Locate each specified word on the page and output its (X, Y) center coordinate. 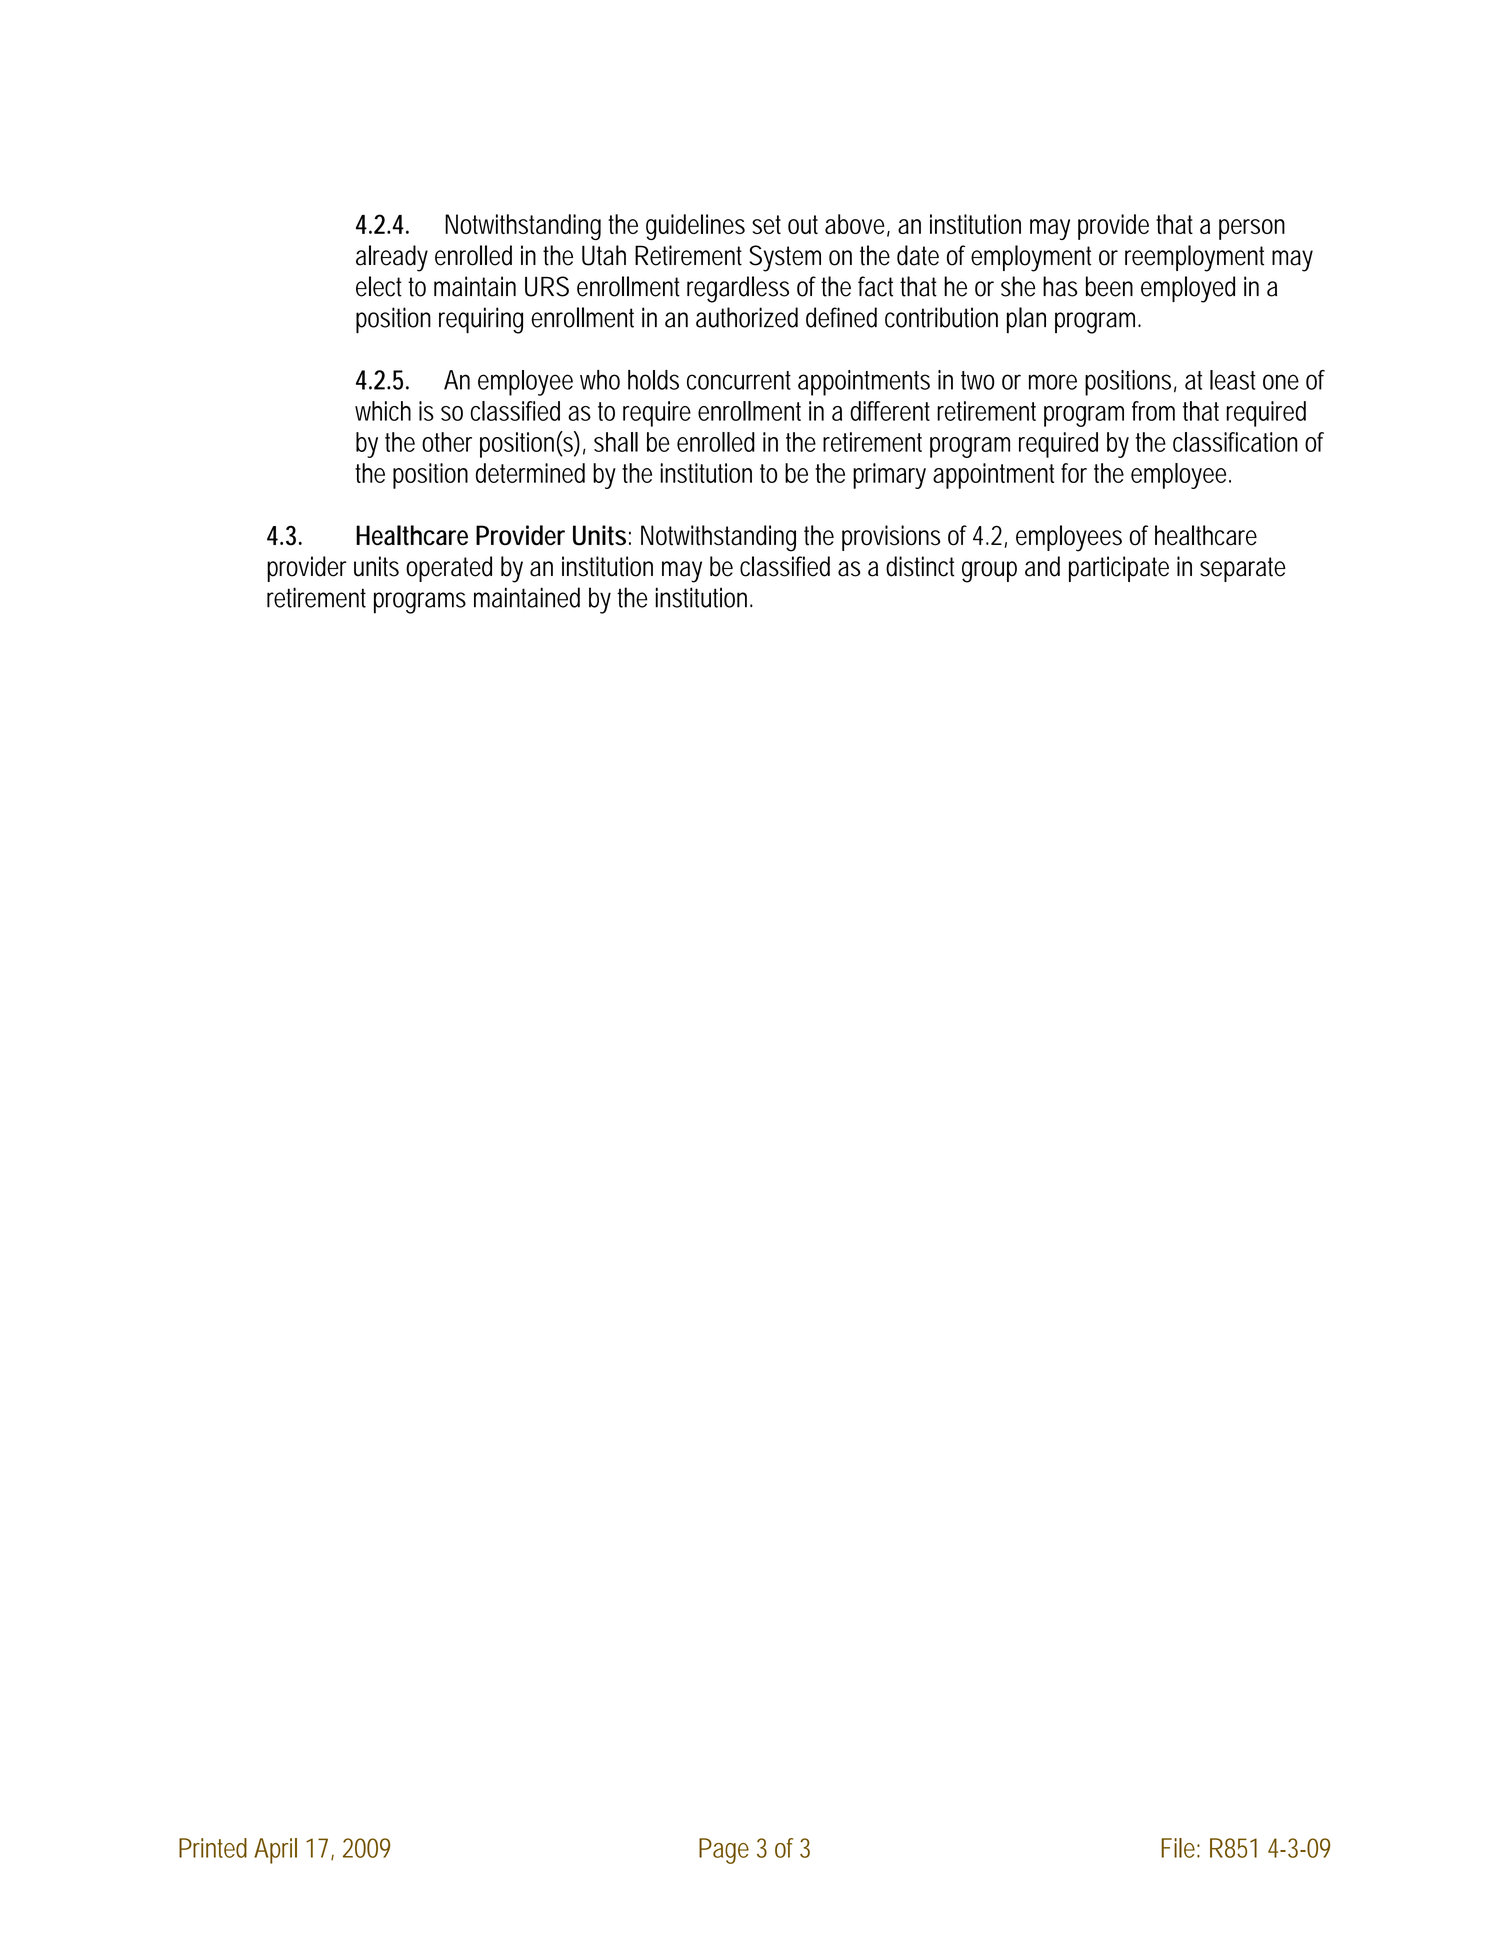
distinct (920, 566)
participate (1119, 569)
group (989, 572)
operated (449, 569)
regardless (738, 289)
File (1178, 1848)
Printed (213, 1848)
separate (1243, 569)
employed (1188, 289)
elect (379, 286)
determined (530, 473)
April (275, 1851)
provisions (891, 538)
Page (724, 1851)
